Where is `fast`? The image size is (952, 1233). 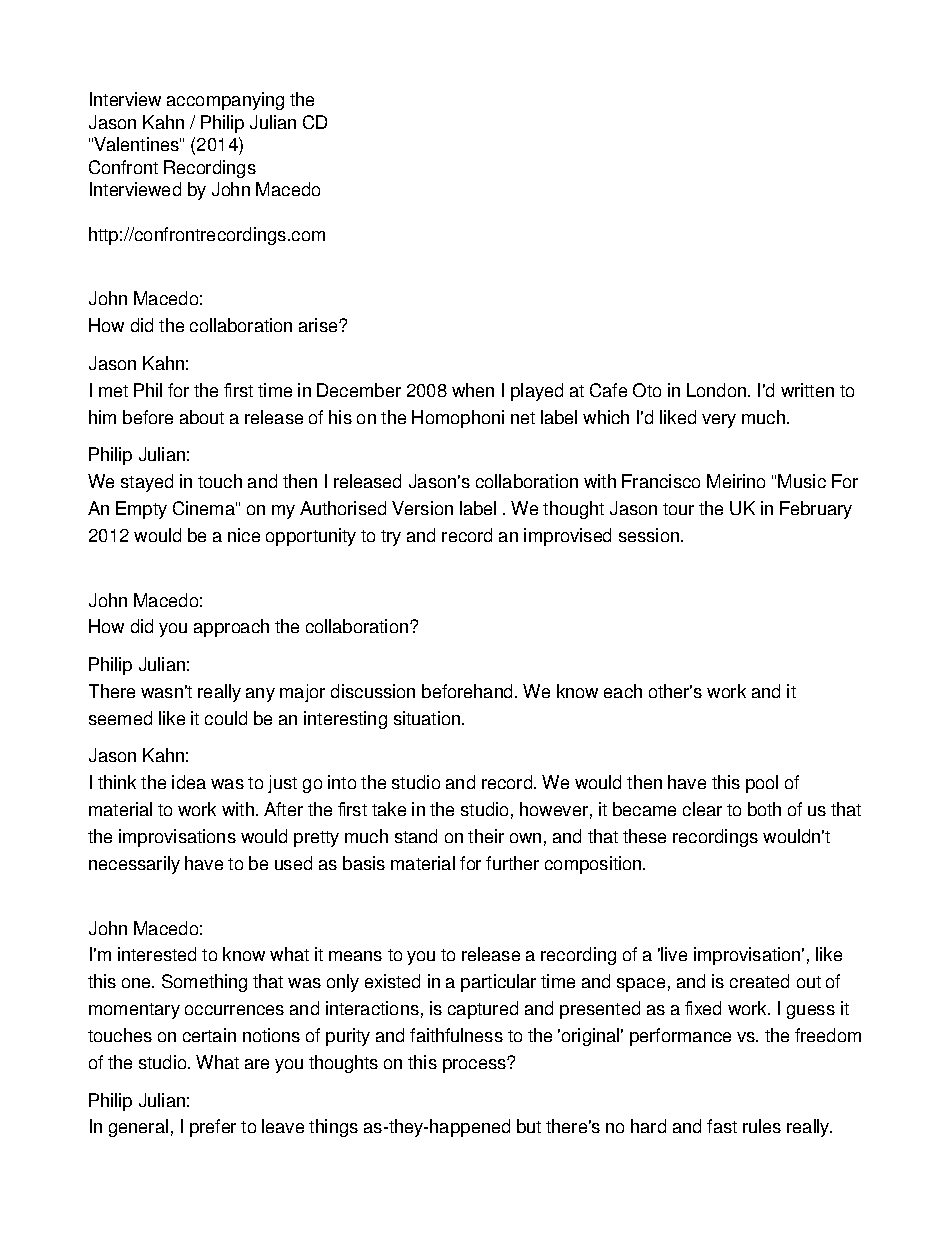
fast is located at coordinates (722, 1126).
